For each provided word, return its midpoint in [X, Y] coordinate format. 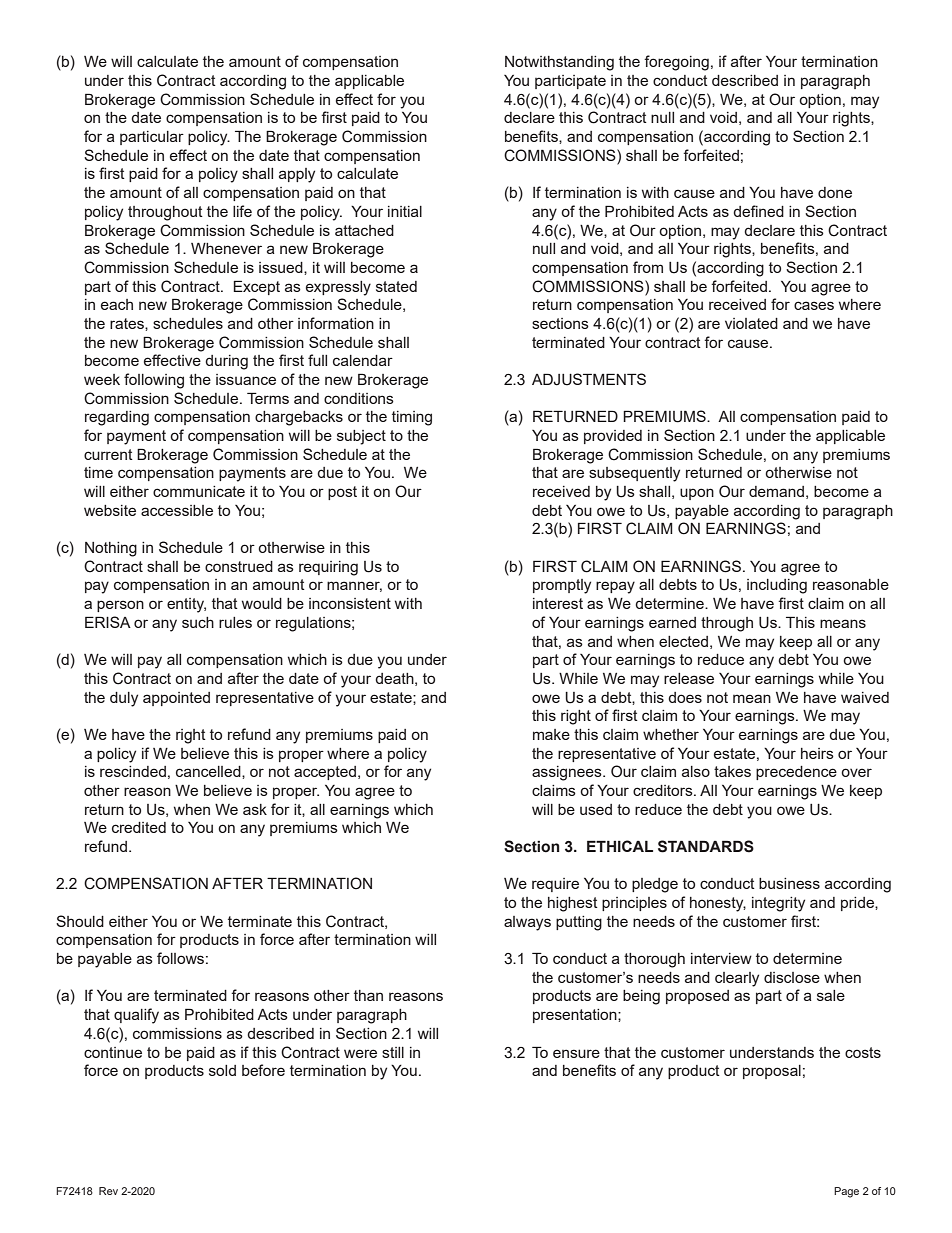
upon [697, 494]
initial [405, 211]
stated [396, 286]
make [551, 734]
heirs [817, 753]
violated [751, 323]
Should [80, 921]
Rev [108, 1191]
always [527, 923]
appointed [176, 699]
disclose [792, 977]
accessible [177, 510]
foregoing [676, 63]
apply [297, 175]
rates [128, 323]
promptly [562, 586]
